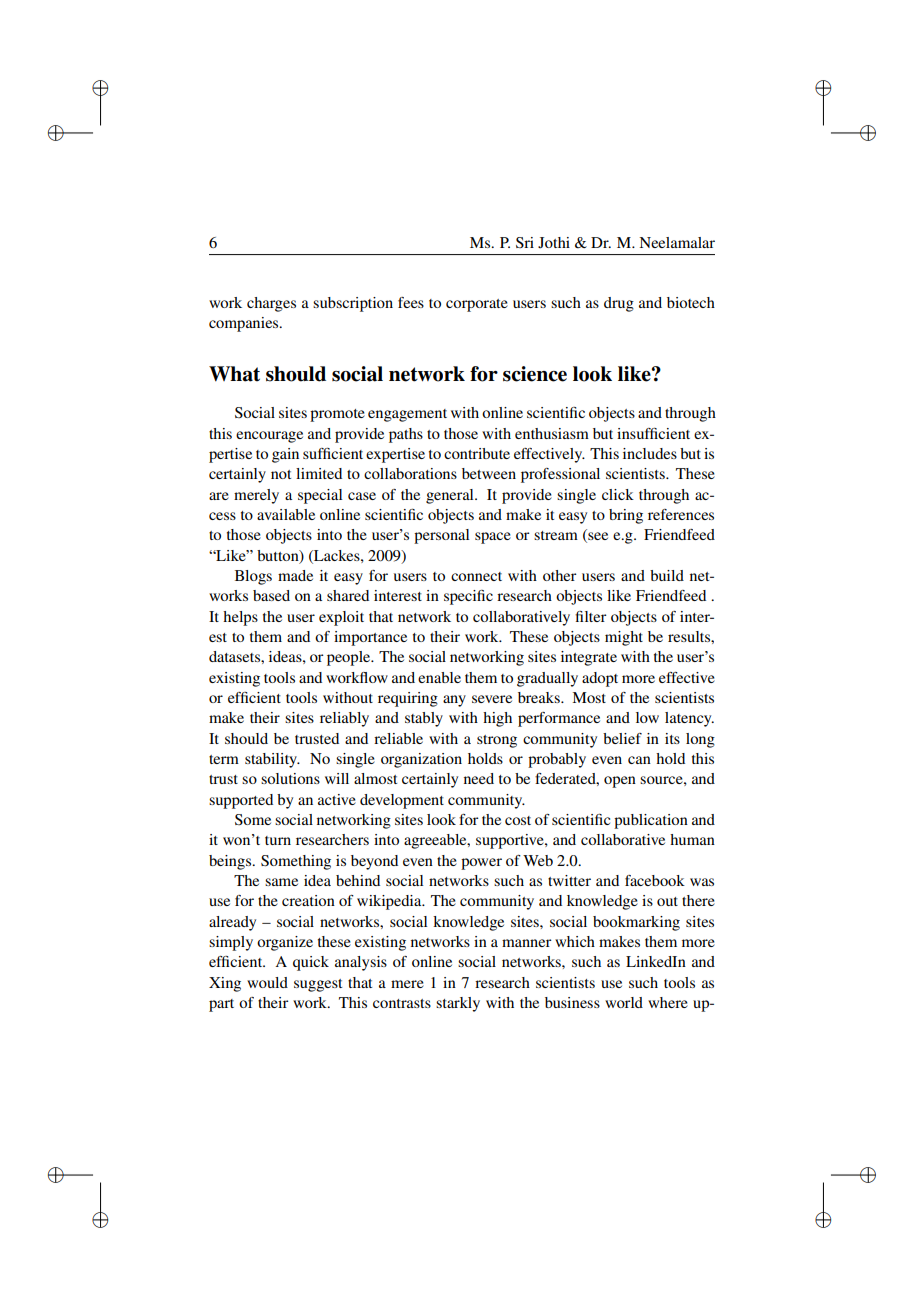 This screenshot has width=924, height=1308. Describe the element at coordinates (458, 1004) in the screenshot. I see `starkly` at that location.
